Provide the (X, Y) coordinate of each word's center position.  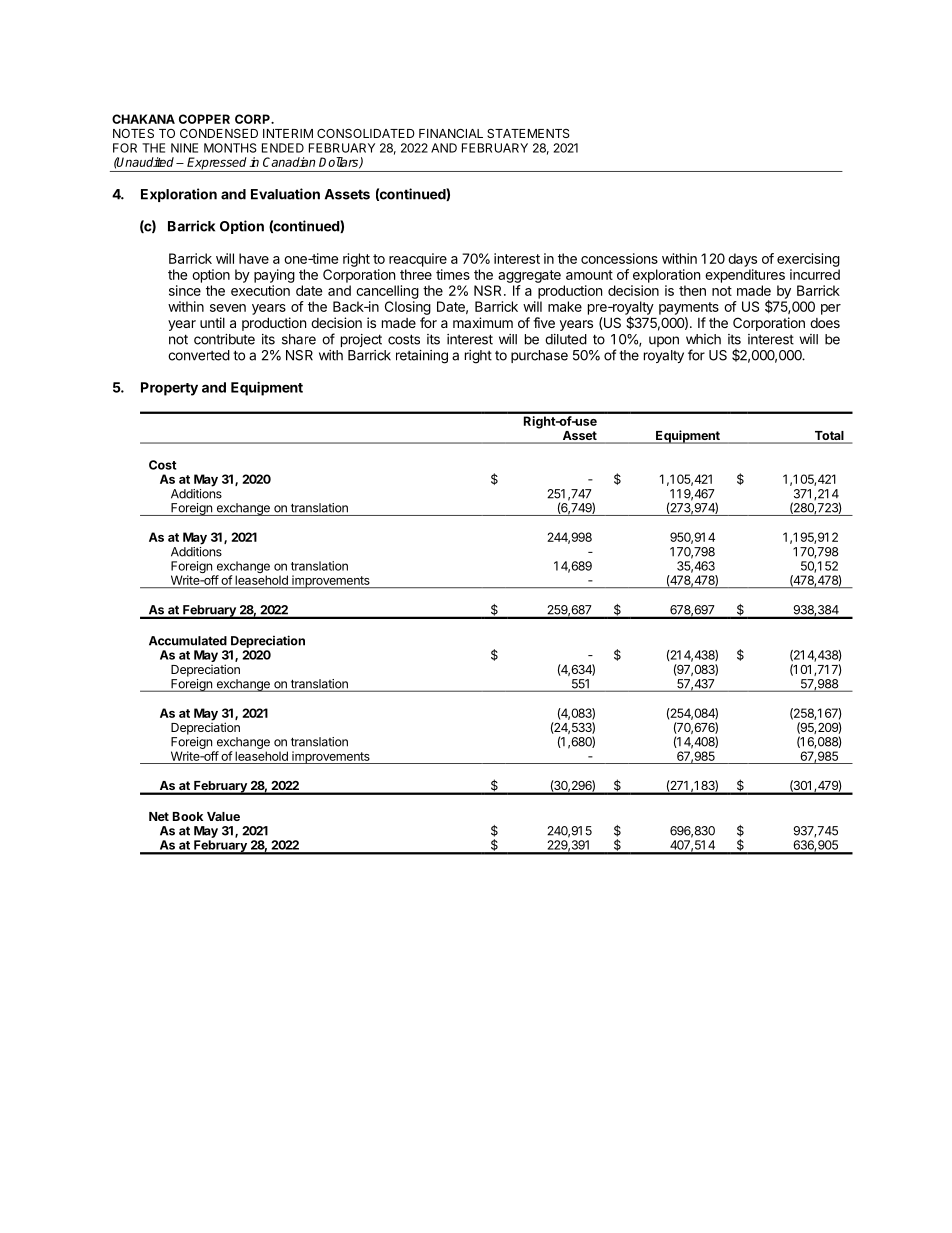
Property (169, 389)
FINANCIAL (451, 133)
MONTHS (230, 148)
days (742, 260)
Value (223, 816)
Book (188, 816)
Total (829, 437)
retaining (422, 357)
